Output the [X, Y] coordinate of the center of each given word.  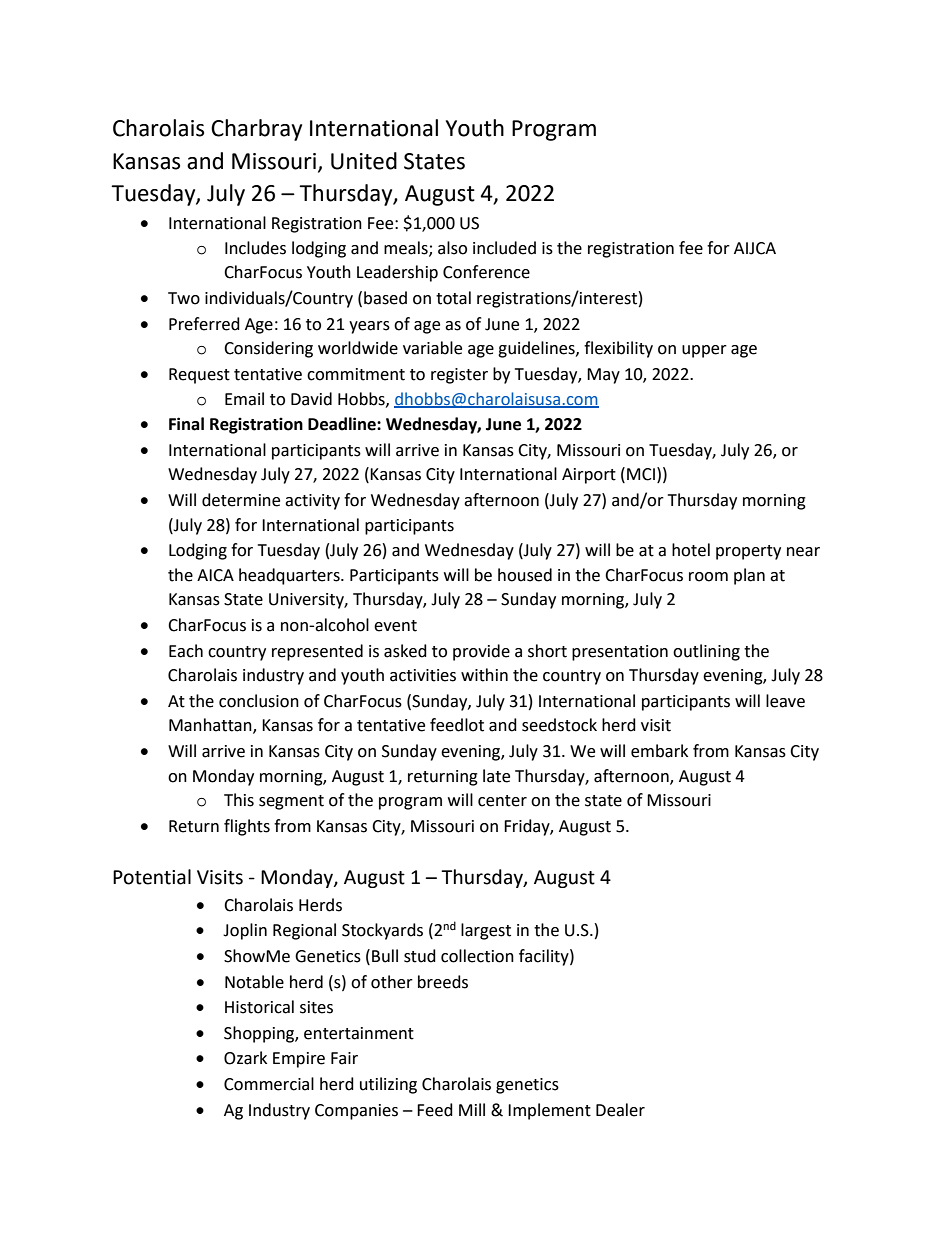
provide [481, 652]
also [452, 248]
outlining [706, 652]
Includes [255, 248]
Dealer [620, 1110]
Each [186, 651]
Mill [472, 1109]
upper [704, 351]
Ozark [245, 1058]
